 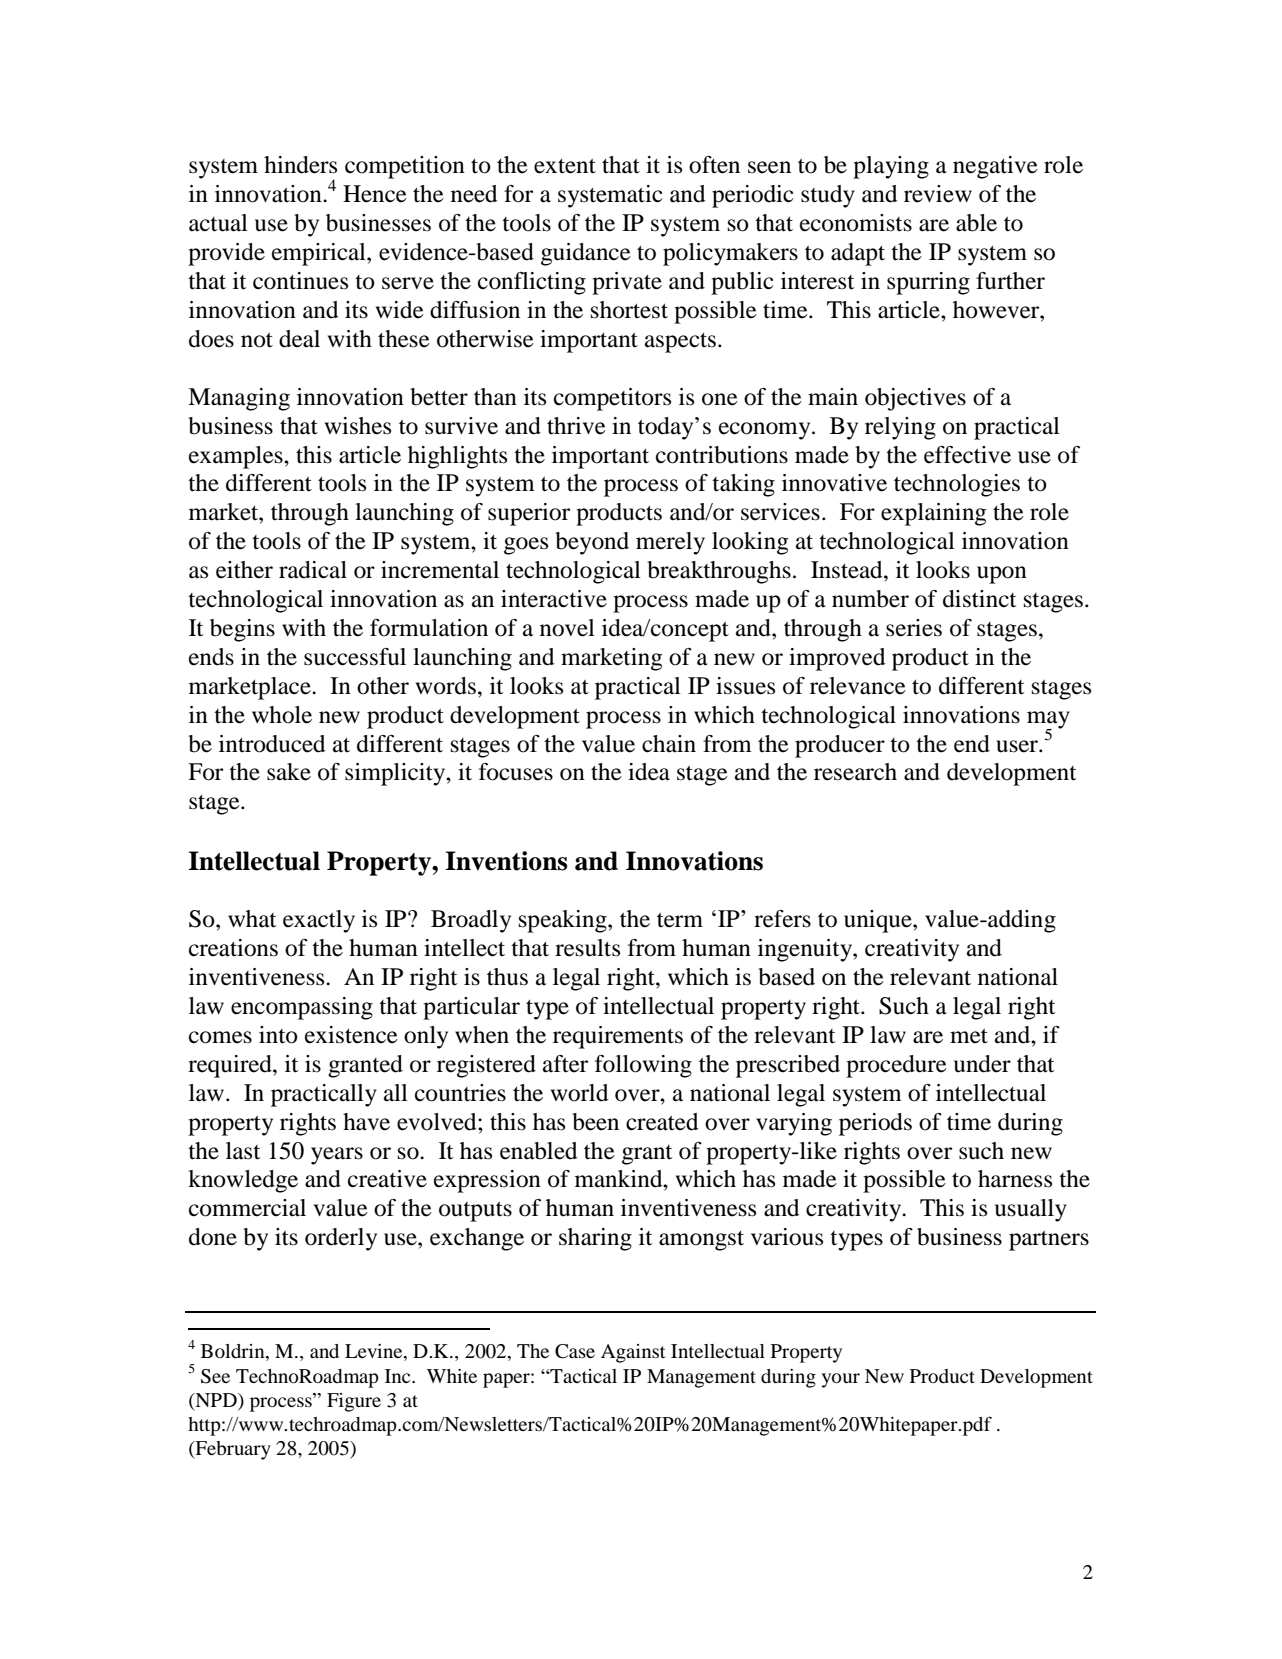 I want to click on sake, so click(x=289, y=772).
